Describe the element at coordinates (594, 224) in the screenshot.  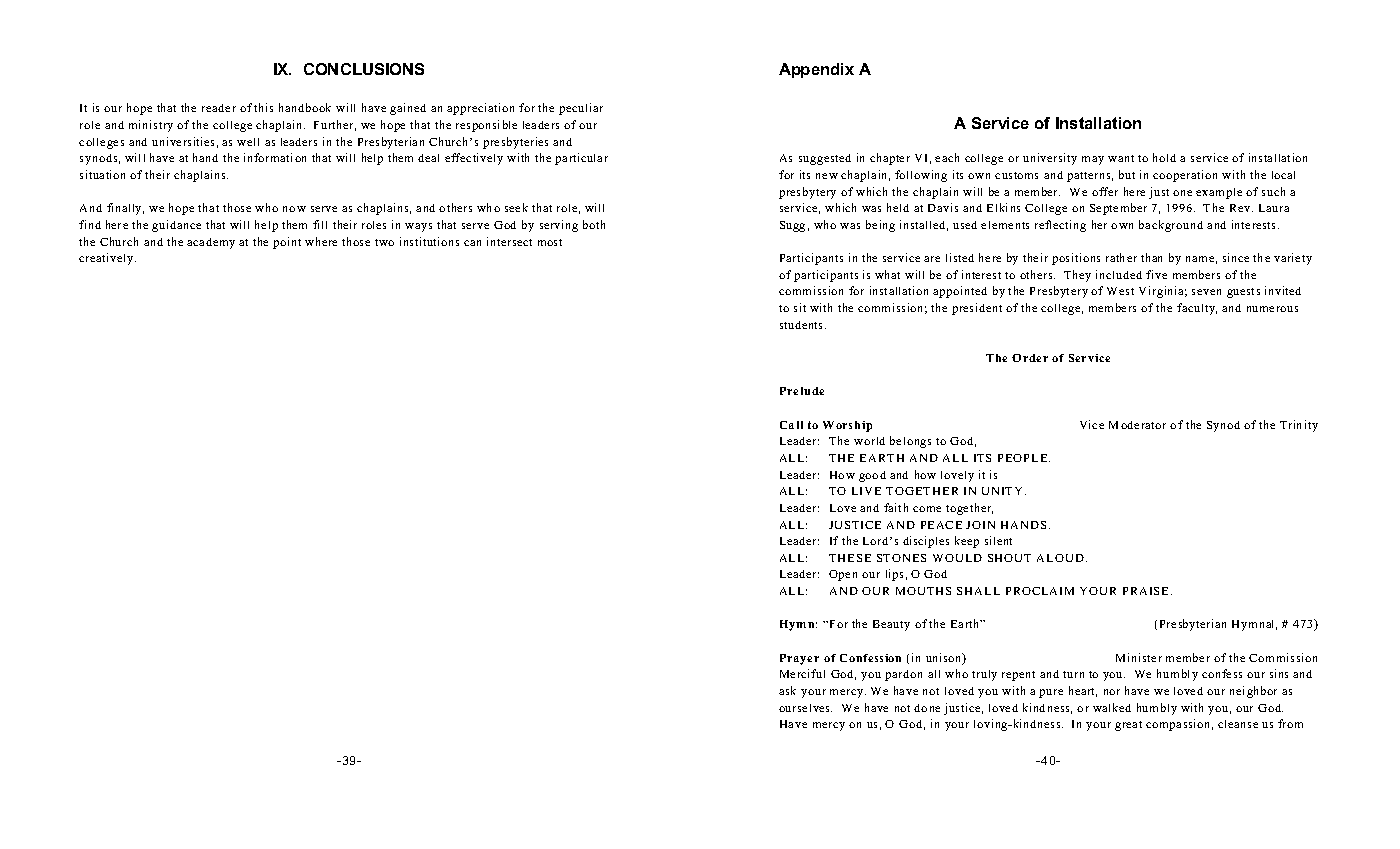
I see `both` at that location.
